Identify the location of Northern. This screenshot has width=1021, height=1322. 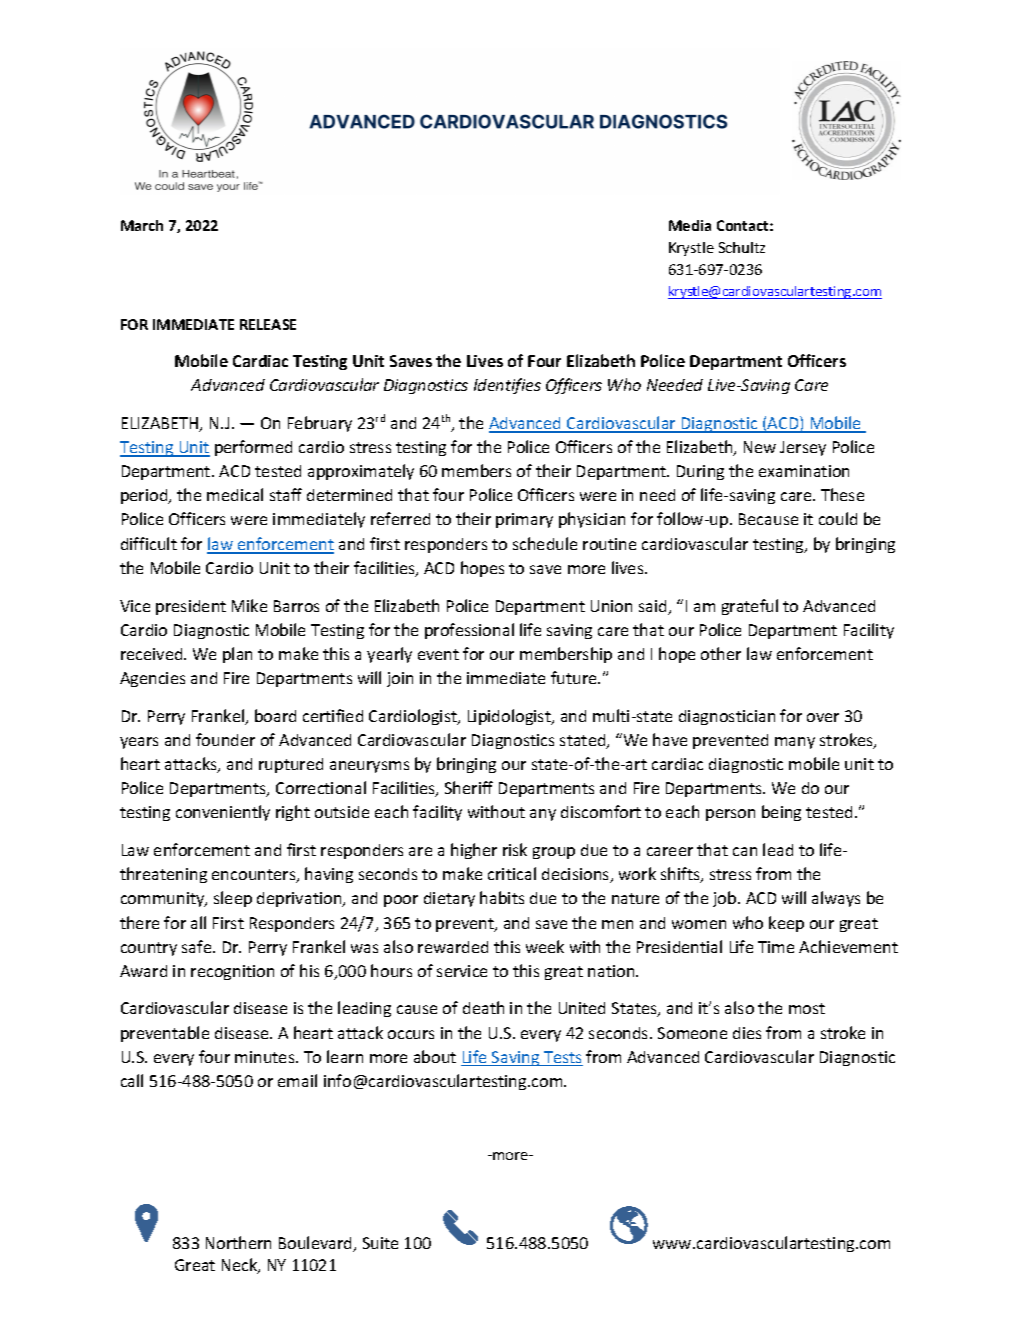
(238, 1242).
